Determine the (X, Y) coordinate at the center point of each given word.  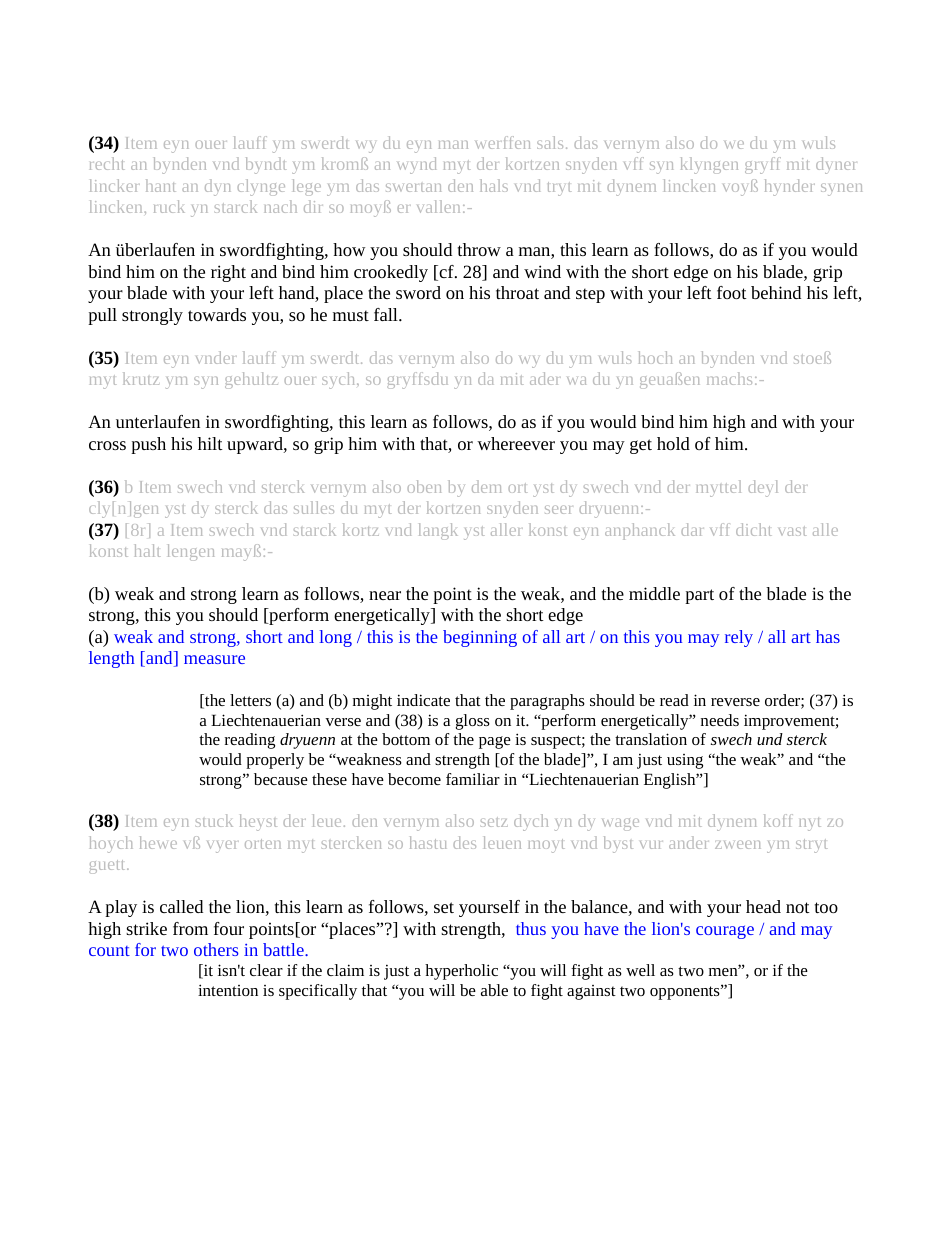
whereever (516, 443)
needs (720, 720)
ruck (169, 206)
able (494, 990)
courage (725, 932)
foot (732, 292)
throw (479, 249)
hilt (210, 443)
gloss (473, 722)
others (216, 949)
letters (250, 700)
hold (673, 443)
